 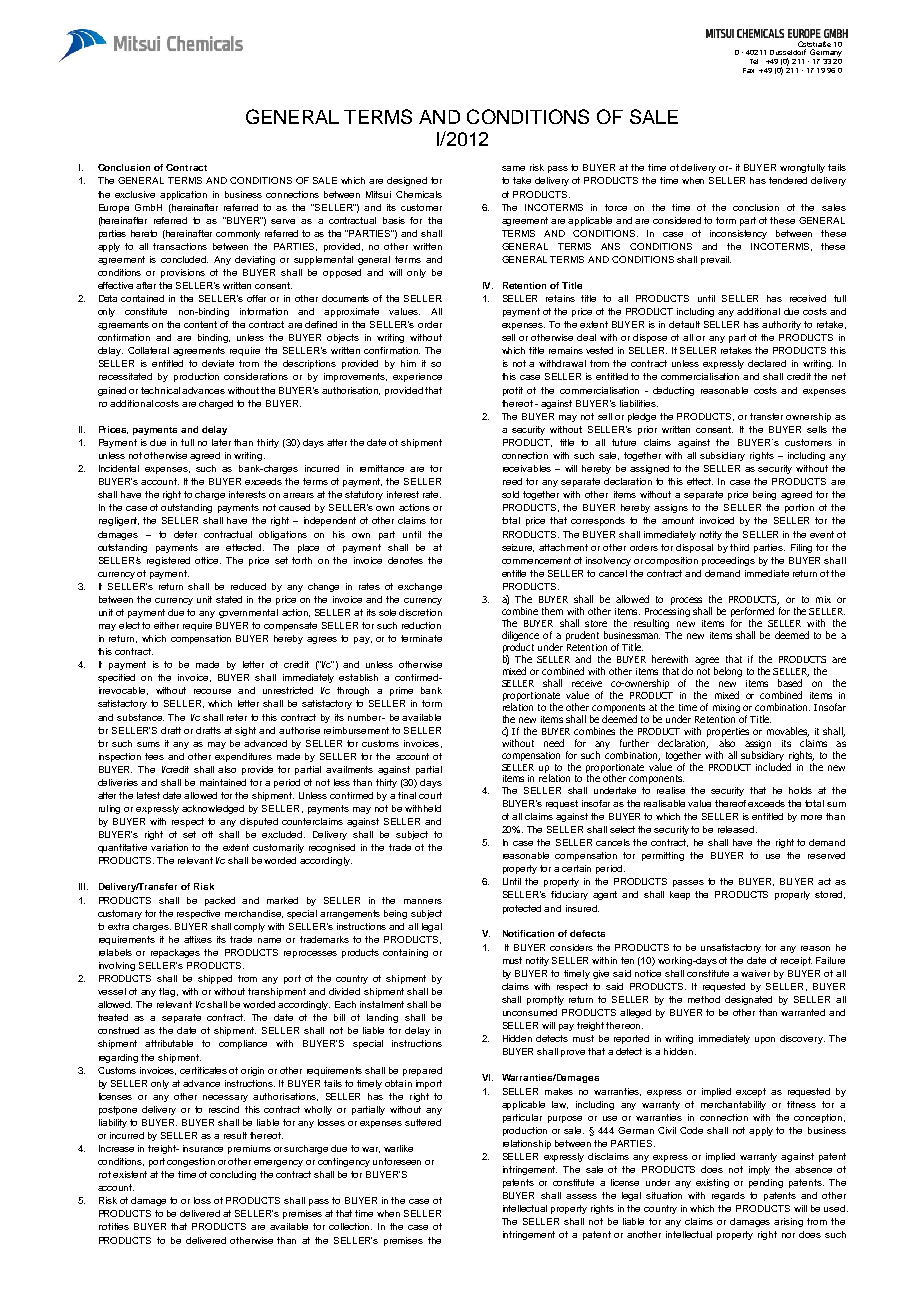 I want to click on same, so click(x=513, y=168).
